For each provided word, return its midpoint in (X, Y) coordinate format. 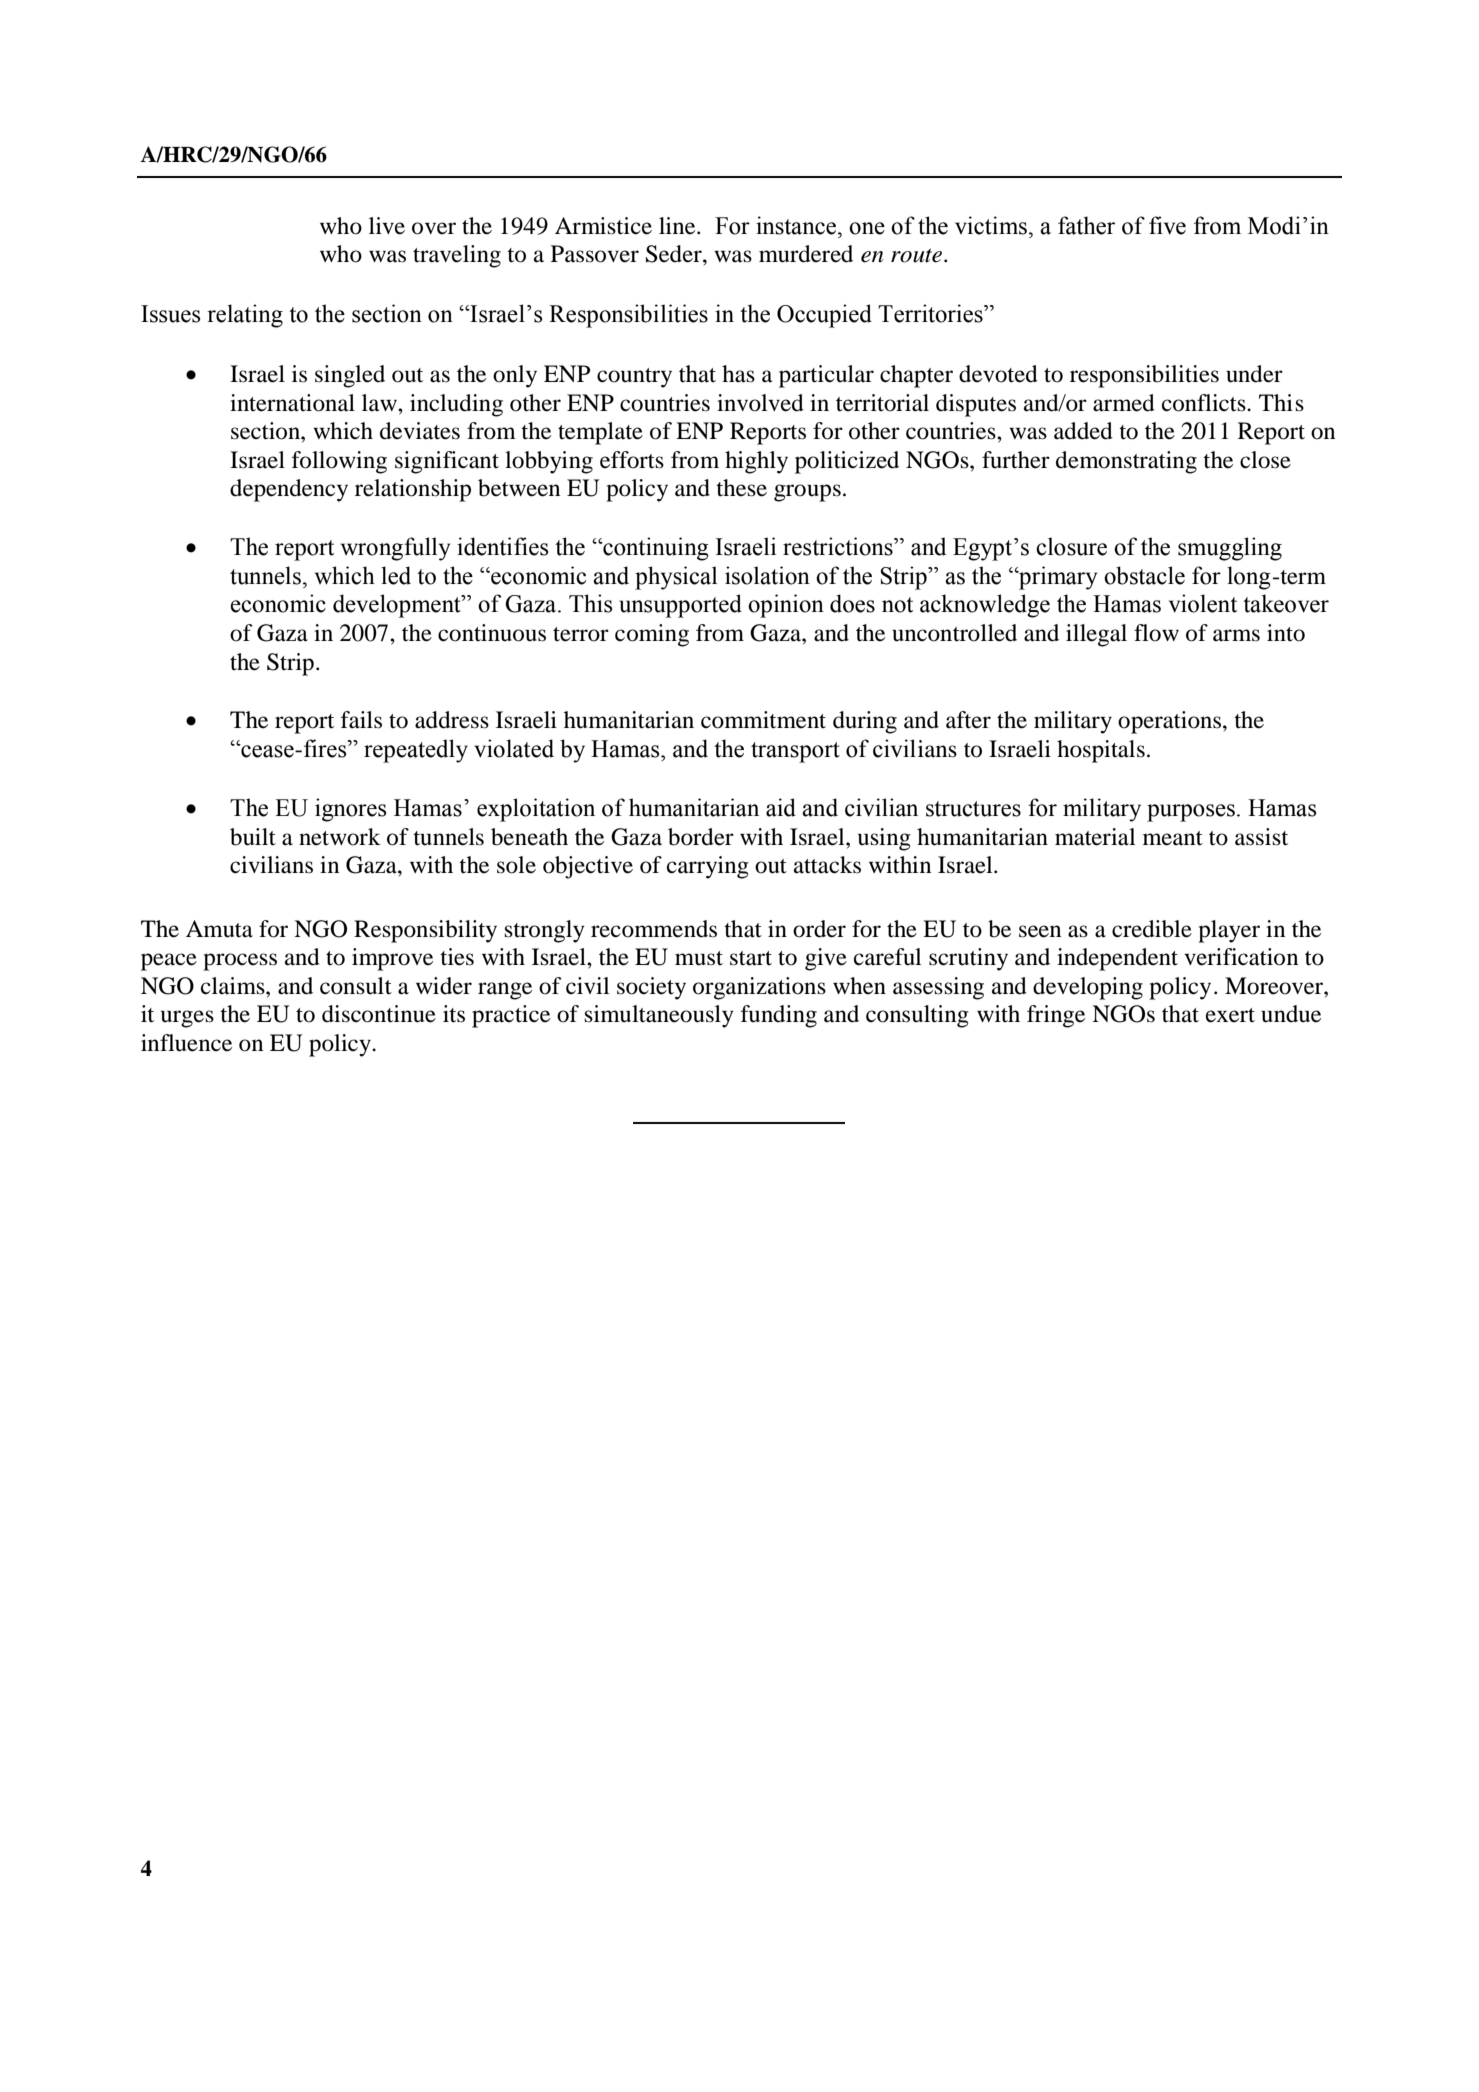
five (1167, 225)
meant (1173, 838)
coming (652, 635)
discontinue (379, 1014)
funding (779, 1016)
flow (1156, 633)
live (387, 226)
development (398, 606)
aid (781, 807)
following (339, 462)
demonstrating (1126, 462)
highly (756, 462)
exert (1230, 1015)
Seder (675, 254)
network (340, 837)
